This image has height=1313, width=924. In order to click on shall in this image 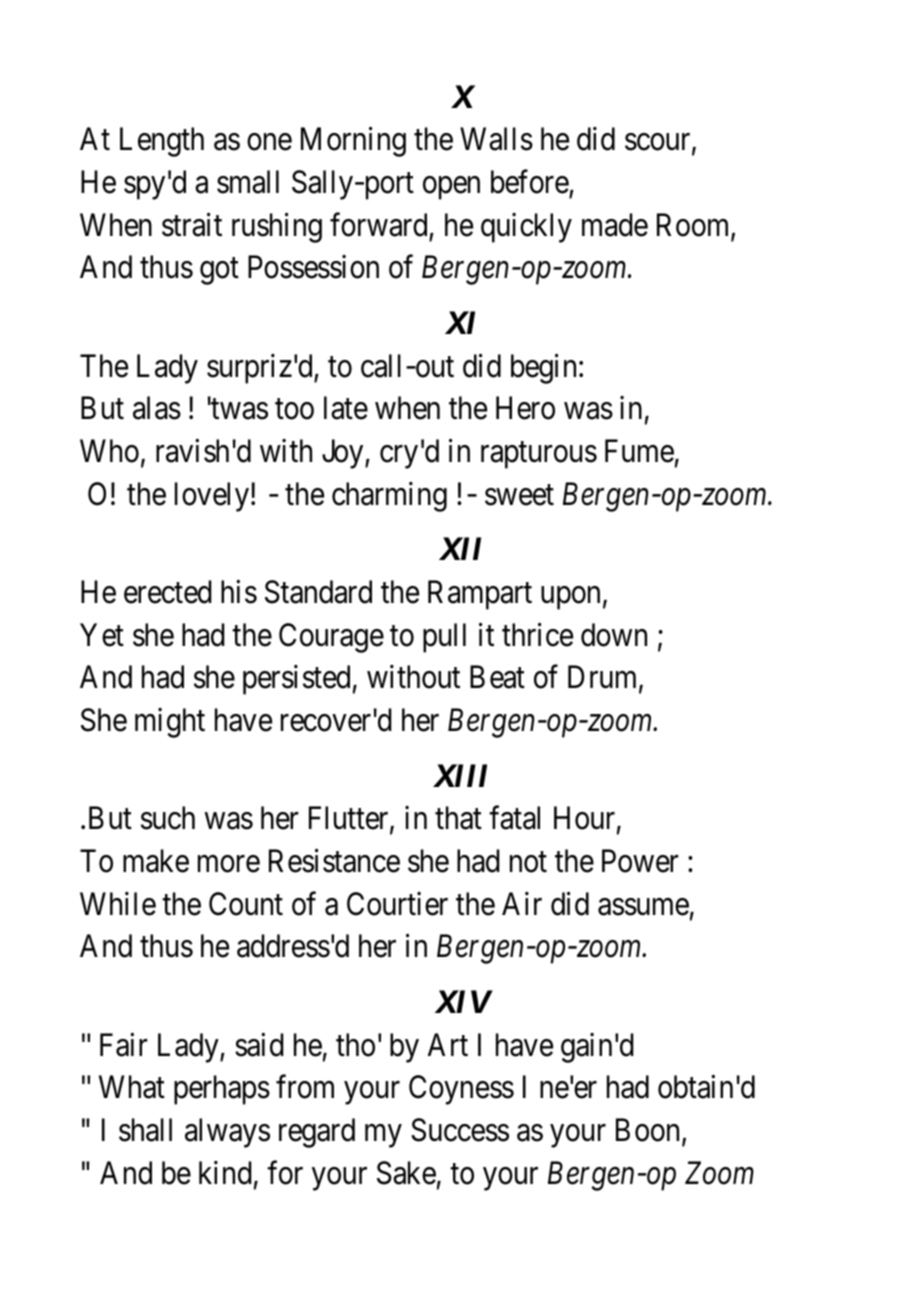, I will do `click(145, 1130)`.
